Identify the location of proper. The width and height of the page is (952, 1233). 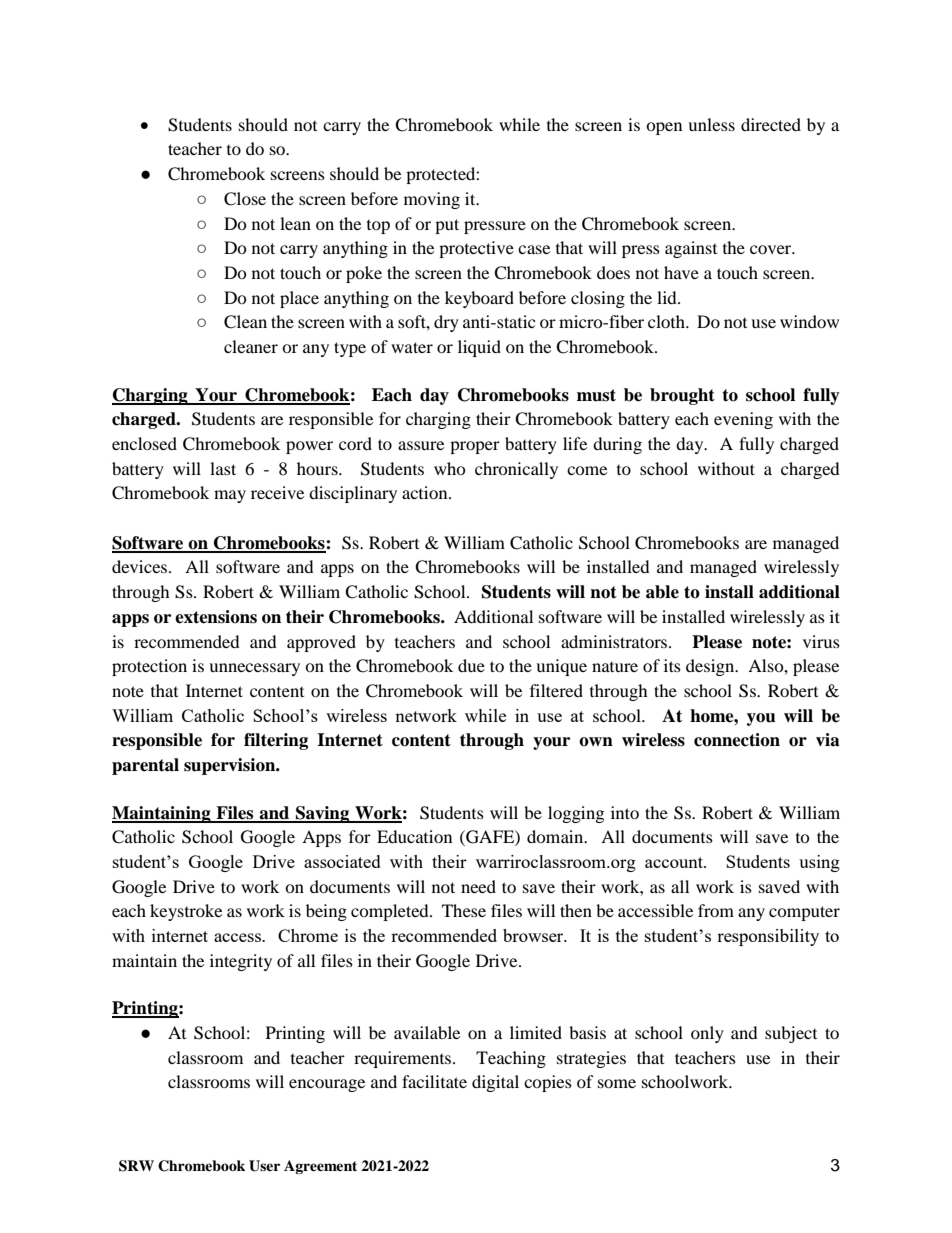
(475, 447).
